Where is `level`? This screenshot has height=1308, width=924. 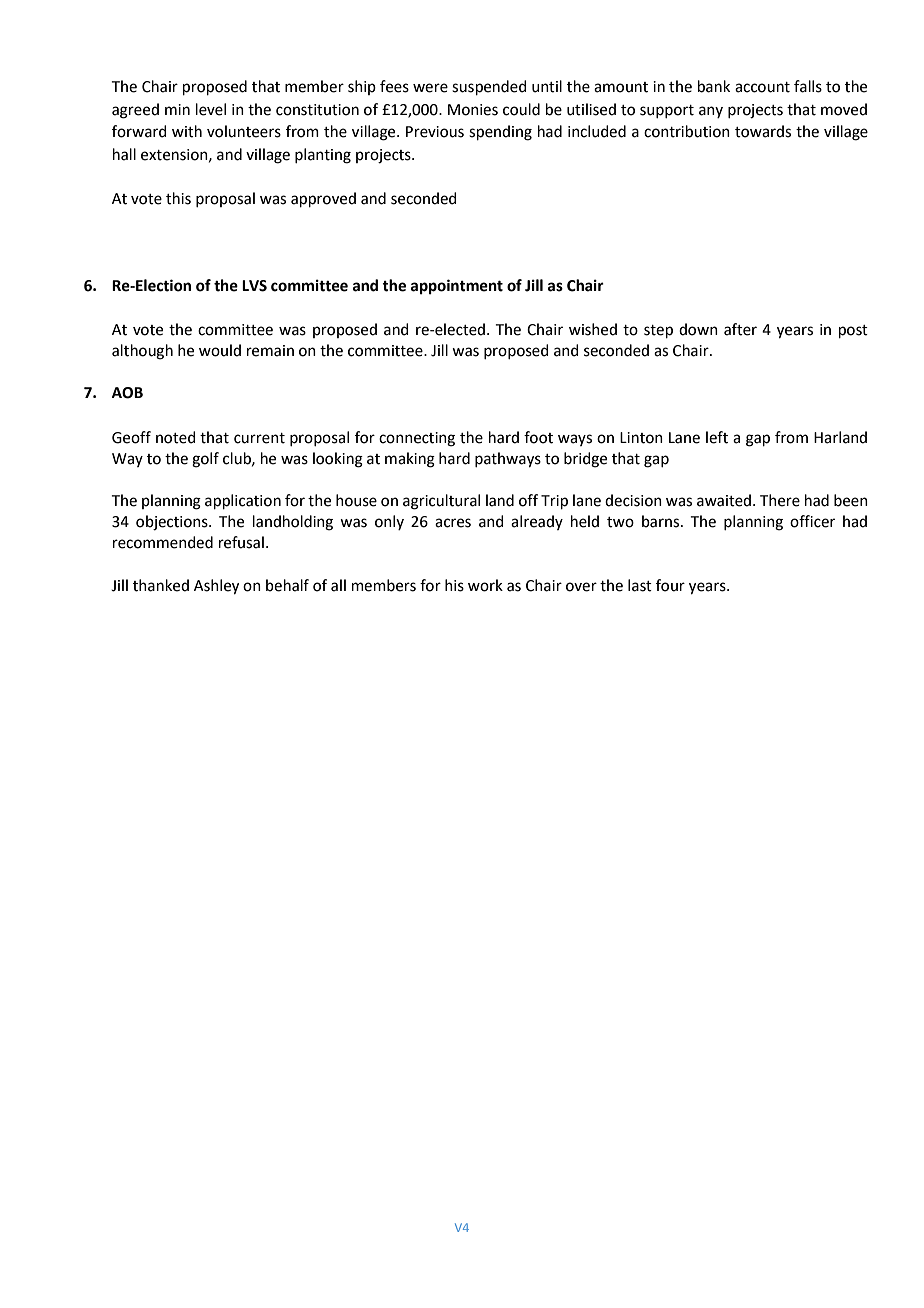
level is located at coordinates (211, 109).
